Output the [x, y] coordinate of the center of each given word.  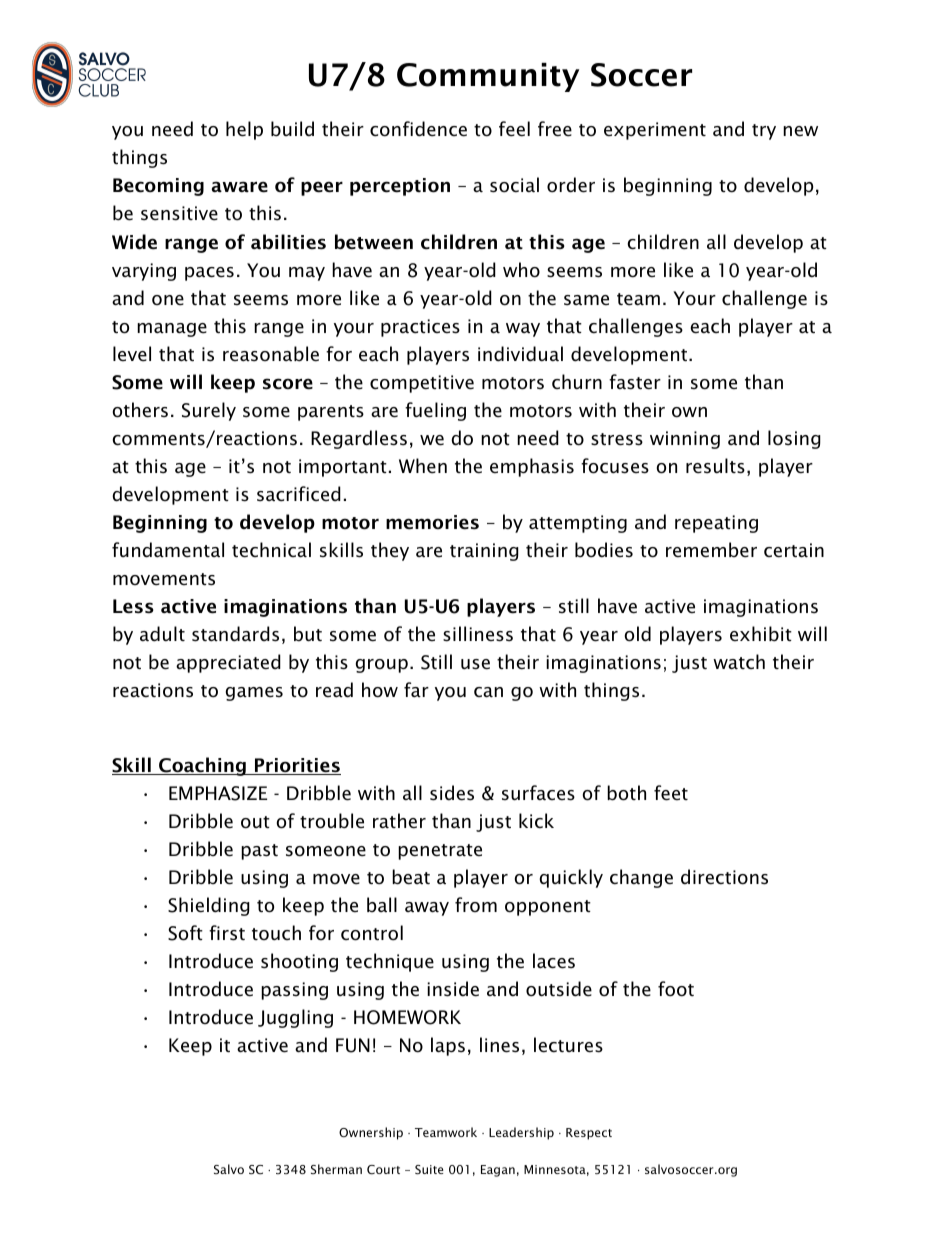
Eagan [498, 1171]
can [488, 692]
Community [488, 77]
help [244, 130]
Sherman [336, 1169]
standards [235, 634]
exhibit [761, 634]
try [764, 132]
